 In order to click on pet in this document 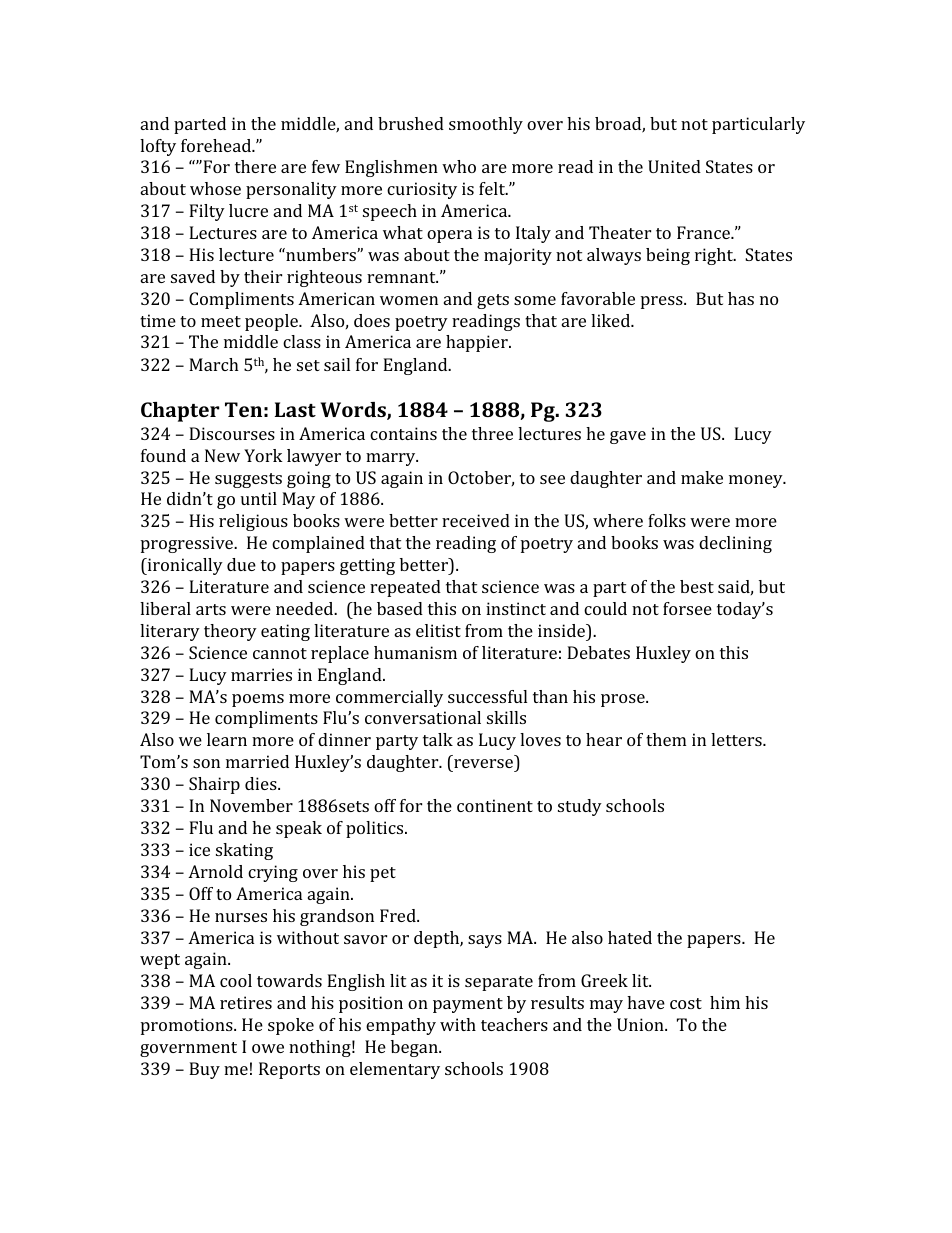, I will do `click(383, 874)`.
